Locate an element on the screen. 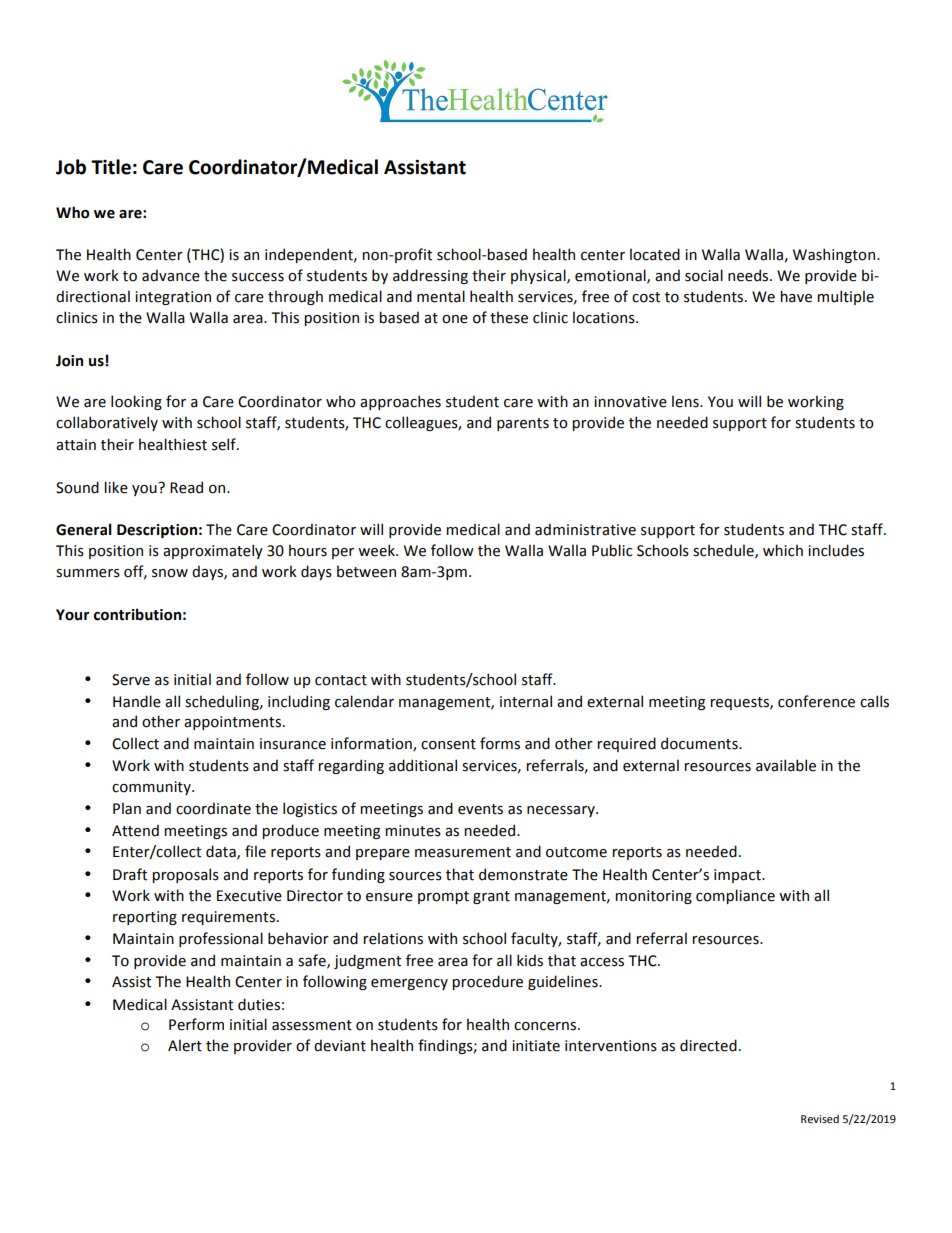  internal is located at coordinates (526, 701).
